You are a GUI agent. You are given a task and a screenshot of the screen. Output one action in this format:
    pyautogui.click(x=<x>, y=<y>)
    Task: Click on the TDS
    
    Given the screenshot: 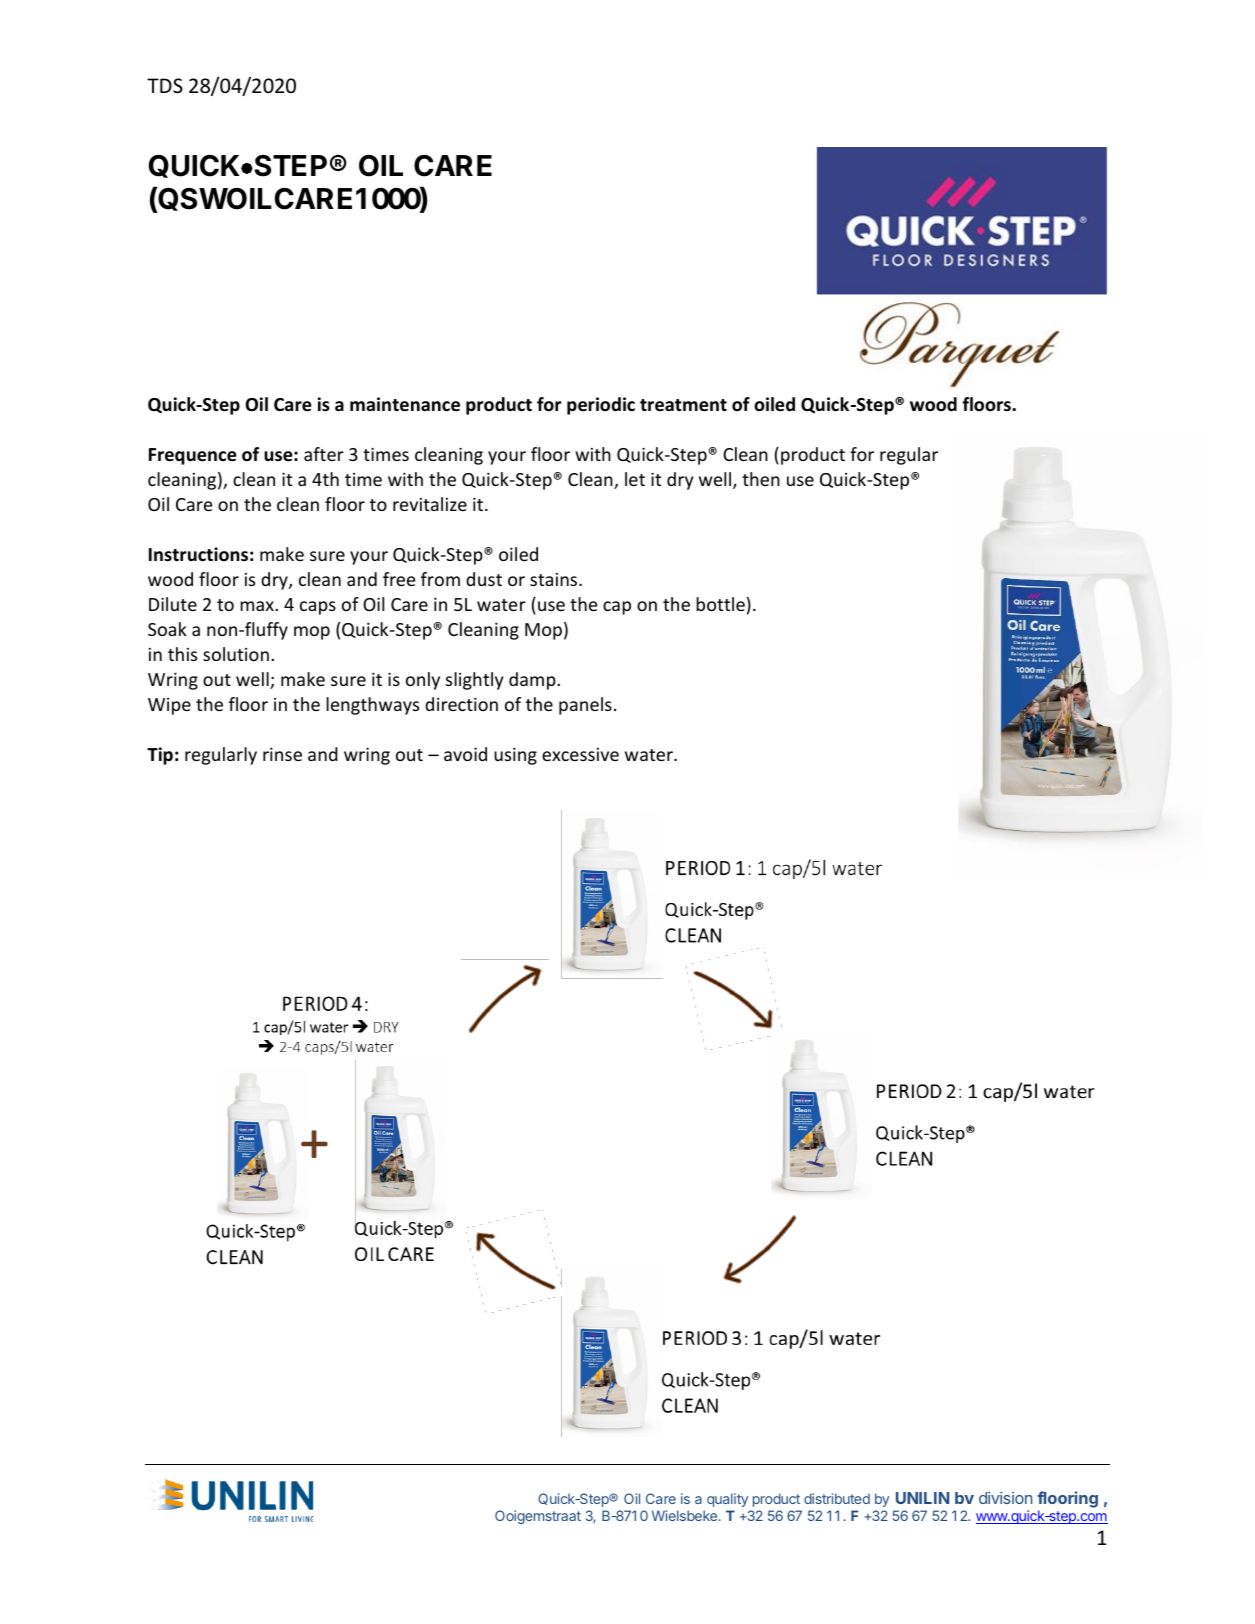 What is the action you would take?
    pyautogui.click(x=165, y=86)
